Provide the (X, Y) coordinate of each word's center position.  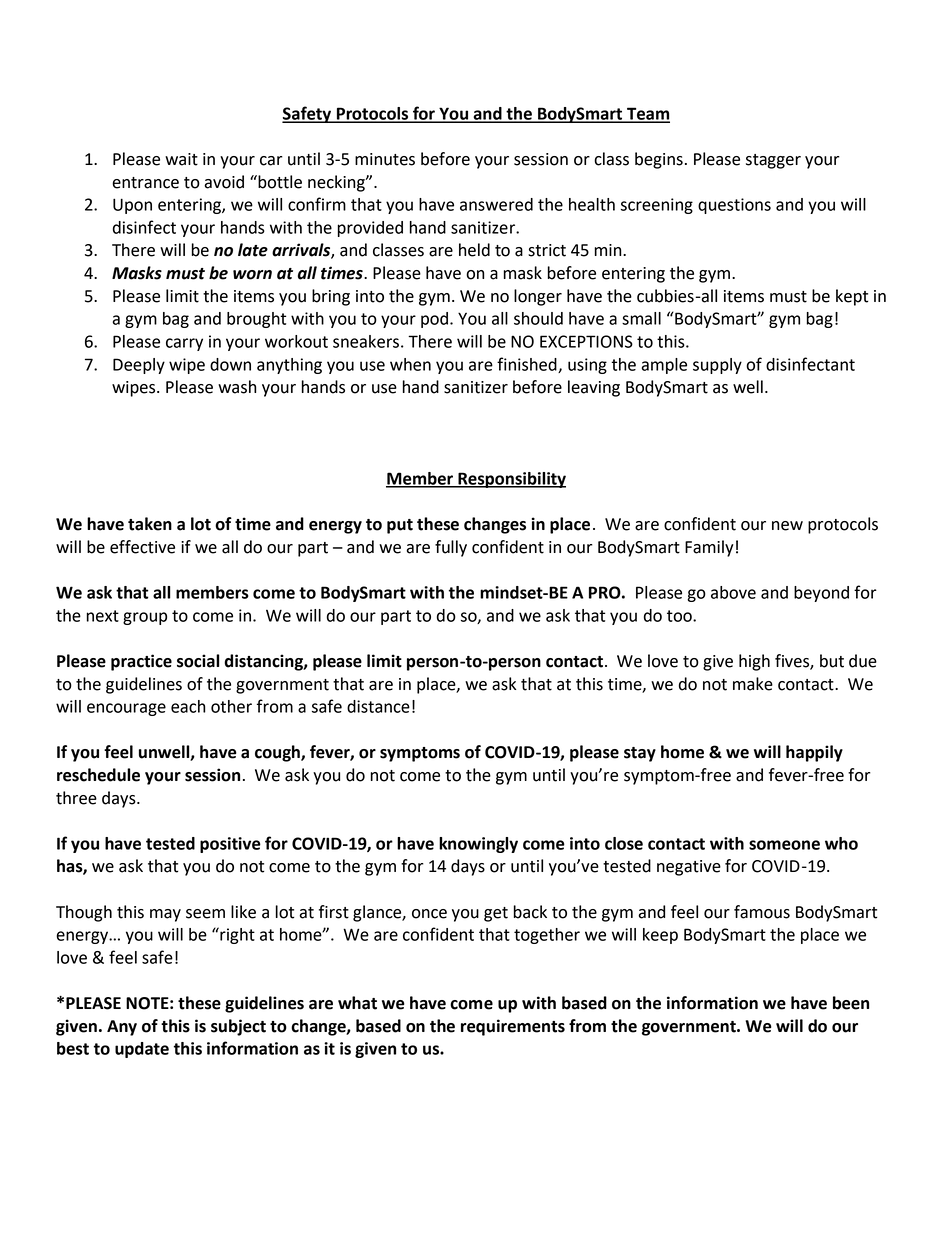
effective (142, 547)
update (142, 1050)
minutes (385, 159)
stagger (773, 161)
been (851, 1003)
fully (451, 548)
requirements (513, 1027)
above (733, 592)
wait (181, 159)
